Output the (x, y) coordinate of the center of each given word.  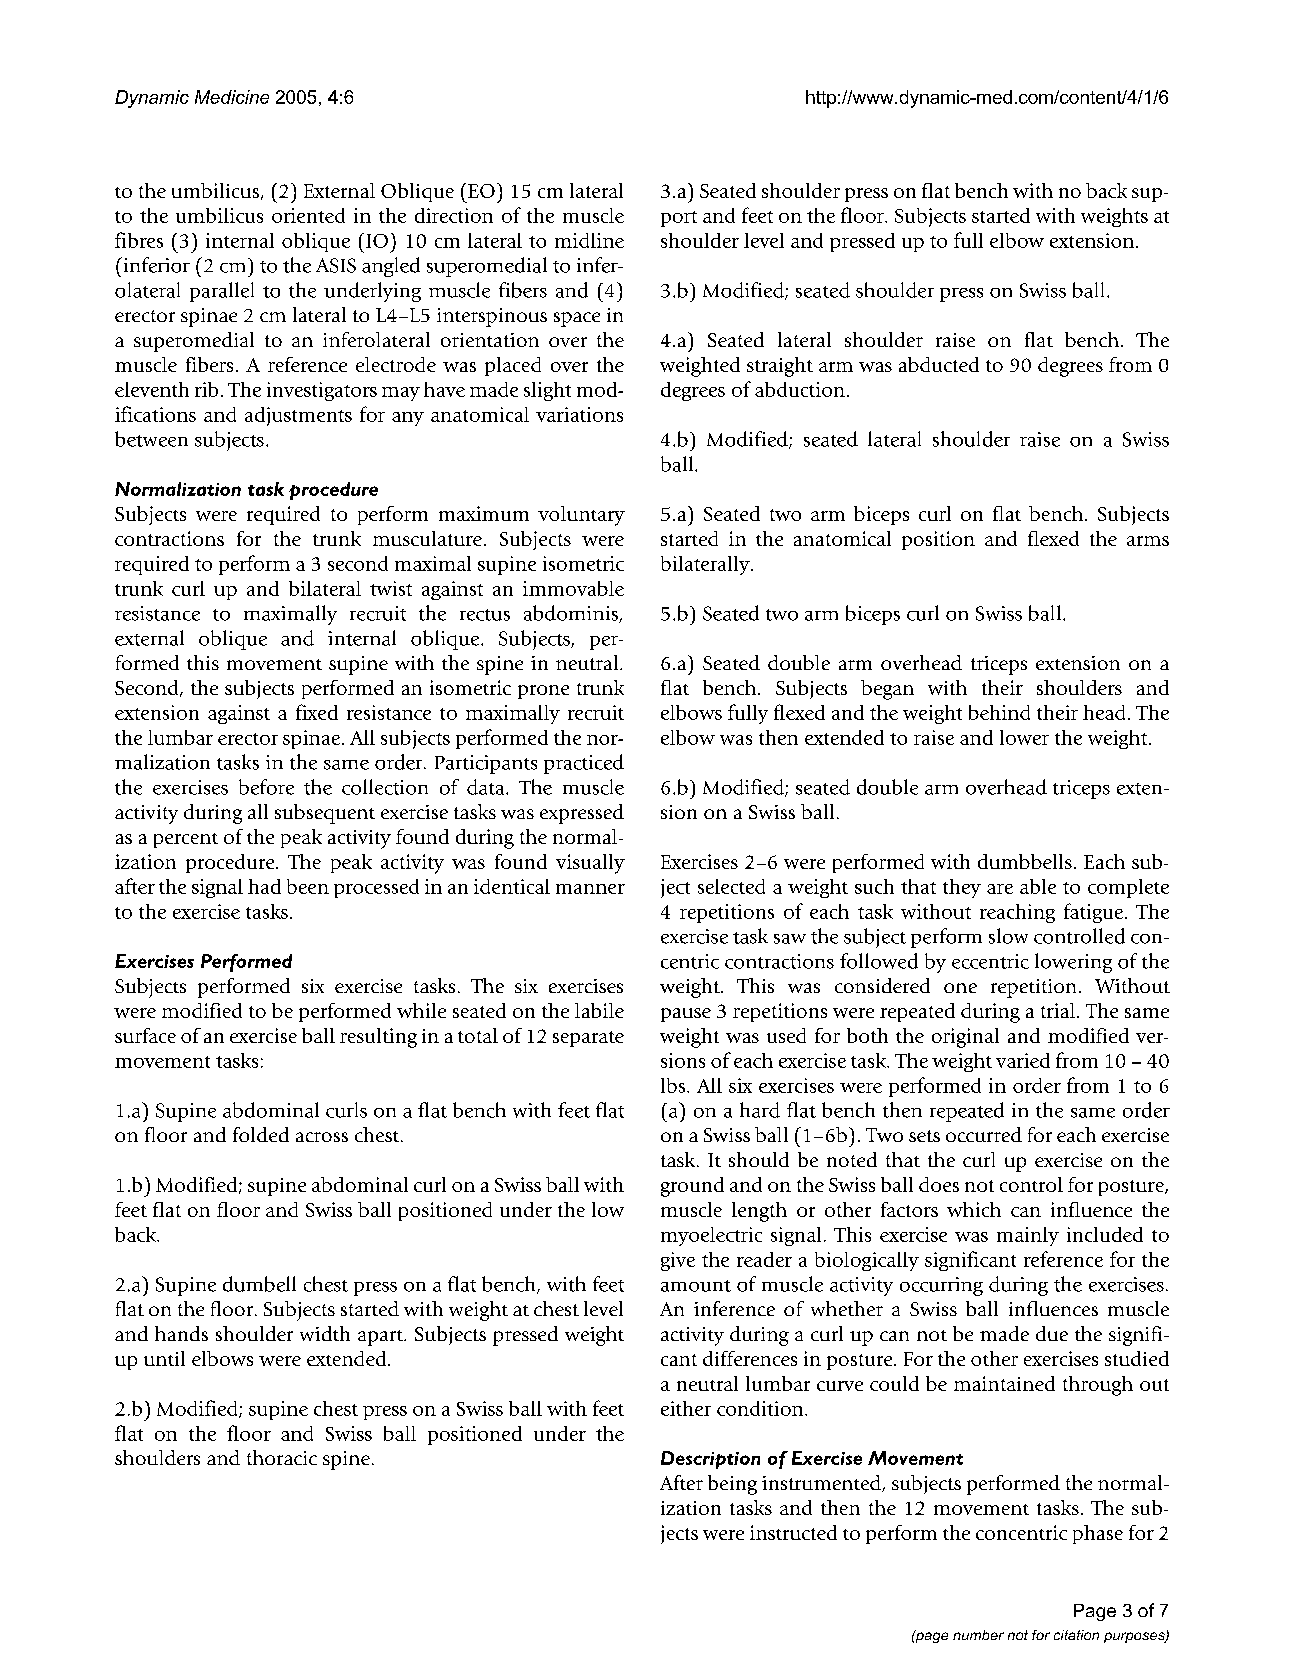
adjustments (298, 416)
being (732, 1485)
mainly (1028, 1236)
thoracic (282, 1457)
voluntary (581, 516)
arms (1148, 541)
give (678, 1261)
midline (589, 240)
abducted (939, 364)
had (264, 886)
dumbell (259, 1284)
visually (590, 864)
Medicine (232, 97)
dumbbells (1025, 861)
